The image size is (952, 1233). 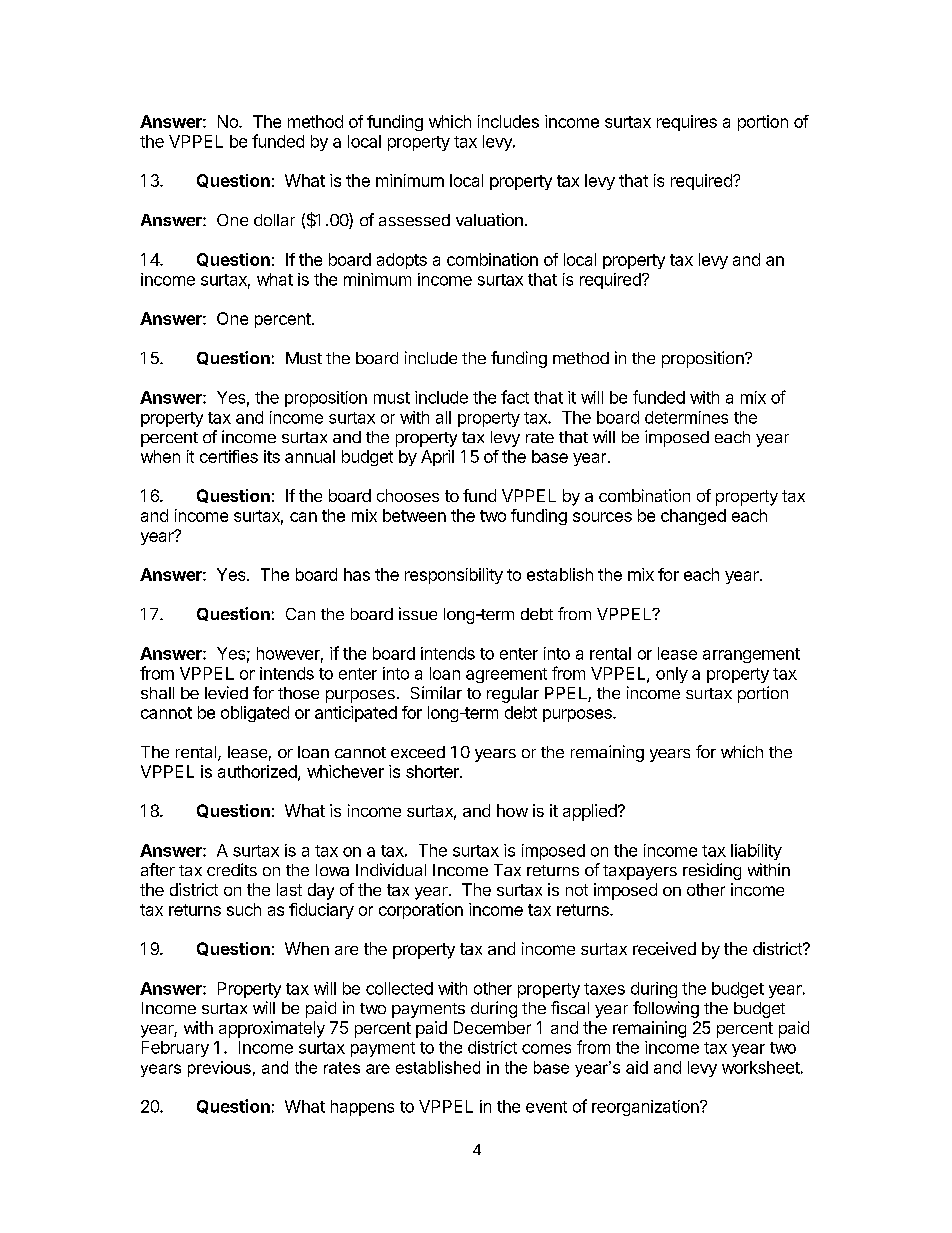 I want to click on fact, so click(x=515, y=397).
